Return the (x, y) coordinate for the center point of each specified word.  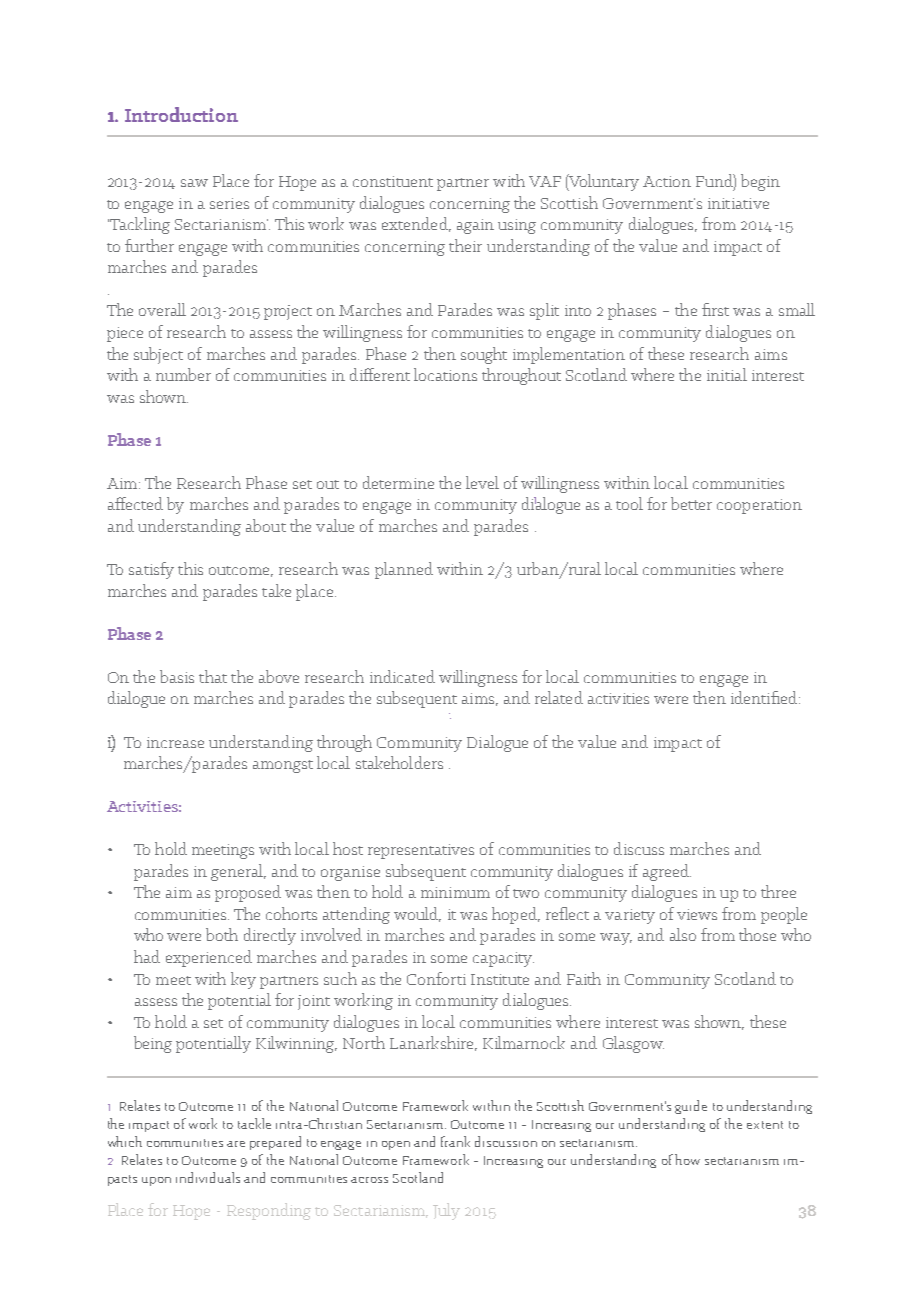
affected (135, 503)
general (238, 872)
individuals (208, 1177)
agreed (667, 872)
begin (760, 182)
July (446, 1211)
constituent (393, 181)
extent (765, 1125)
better (691, 503)
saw (194, 183)
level (482, 482)
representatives (421, 851)
